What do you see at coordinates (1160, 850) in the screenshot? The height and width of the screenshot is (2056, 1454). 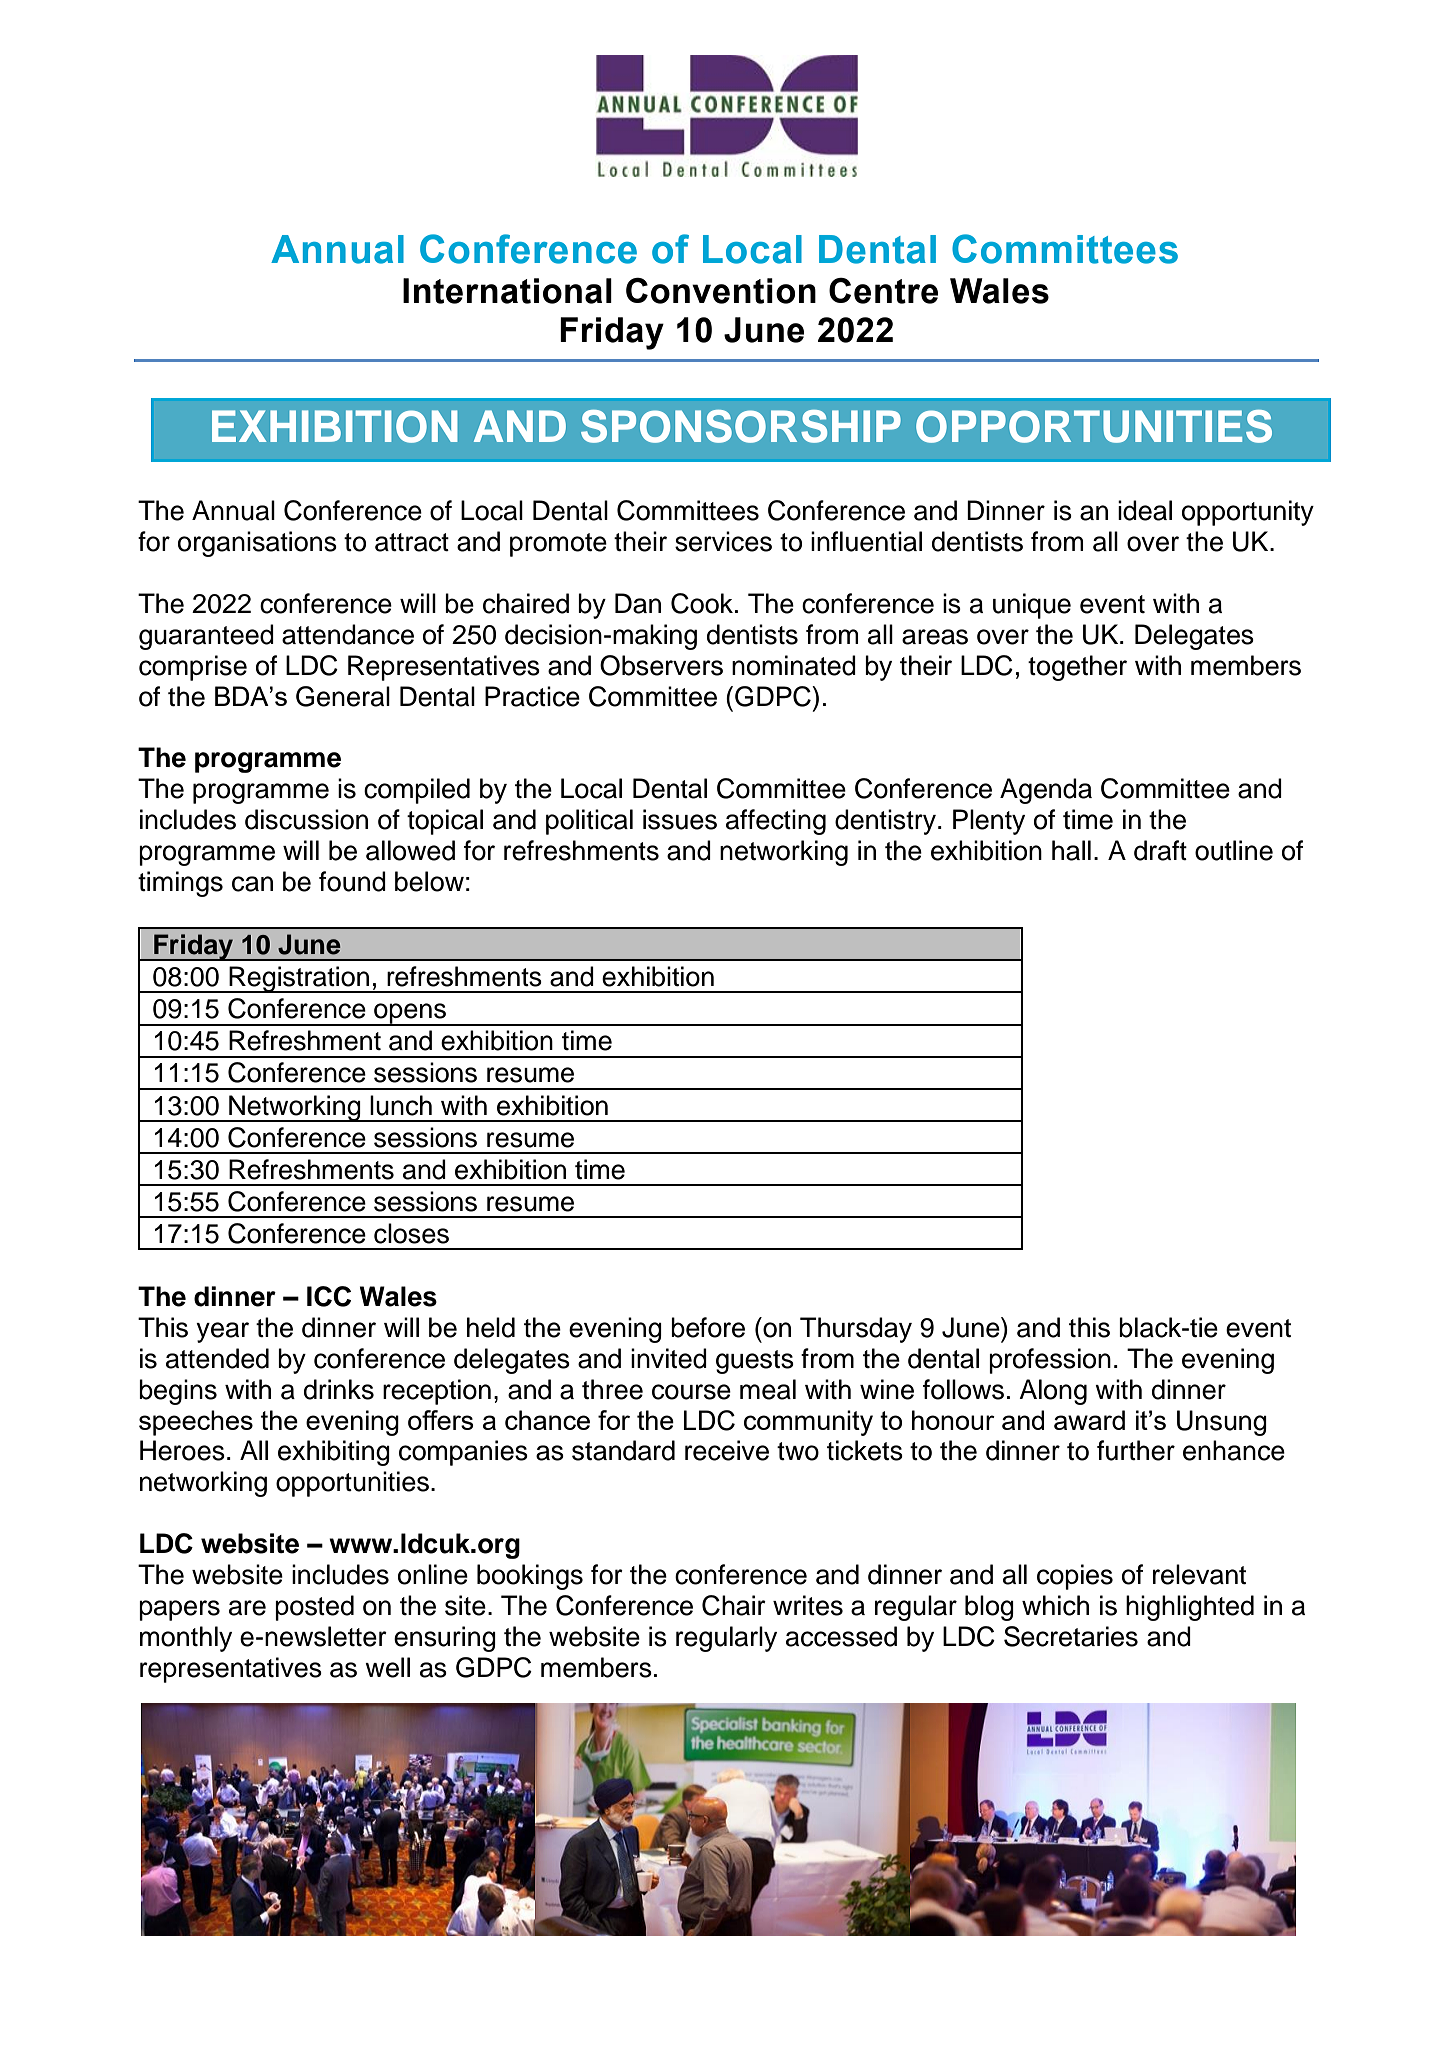 I see `draft` at bounding box center [1160, 850].
